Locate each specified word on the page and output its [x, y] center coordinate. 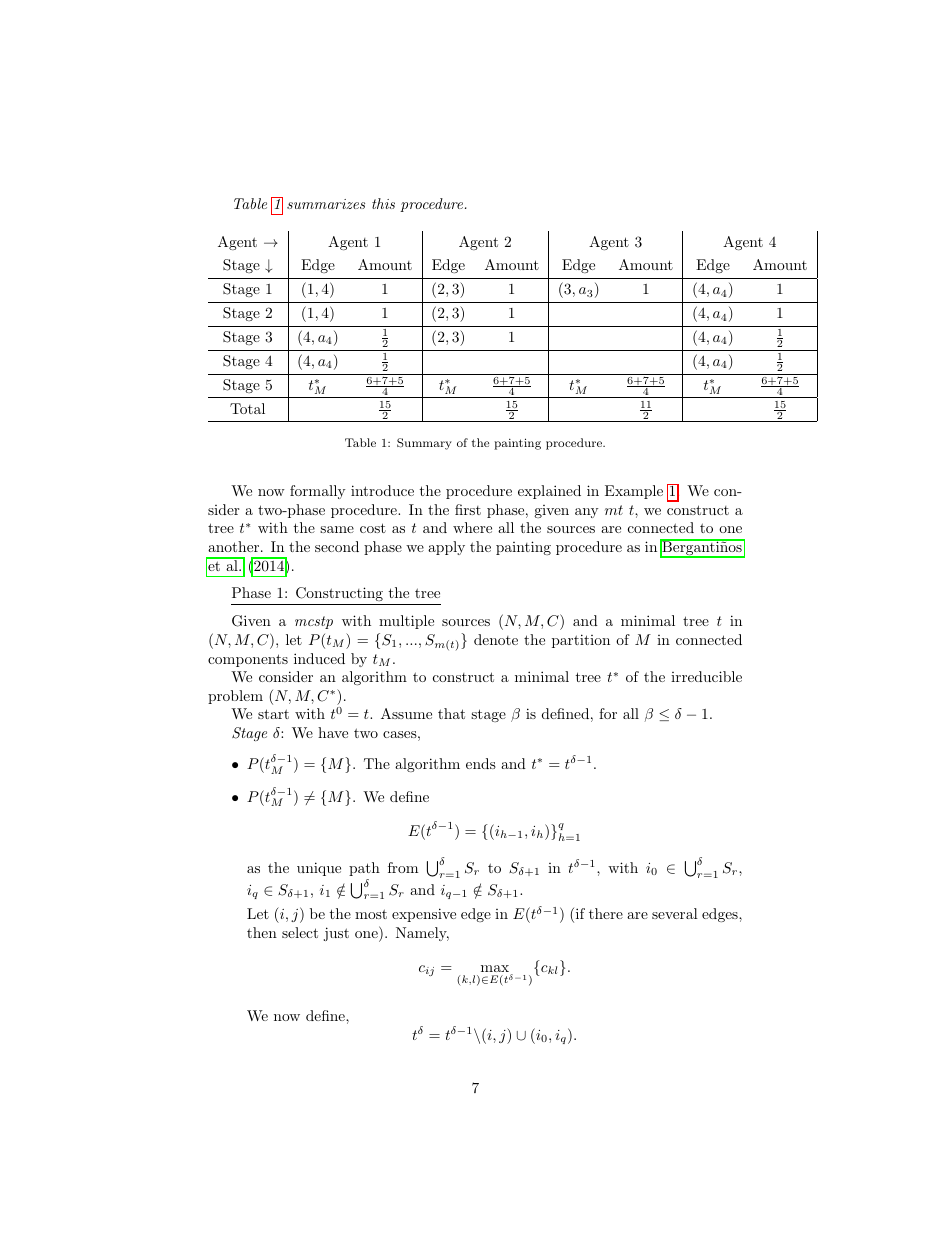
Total [247, 408]
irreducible [706, 676]
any [587, 513]
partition [581, 641]
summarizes [326, 204]
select [300, 932]
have [333, 732]
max [496, 970]
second [337, 546]
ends [481, 763]
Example [634, 492]
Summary [424, 444]
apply [446, 548]
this [383, 203]
